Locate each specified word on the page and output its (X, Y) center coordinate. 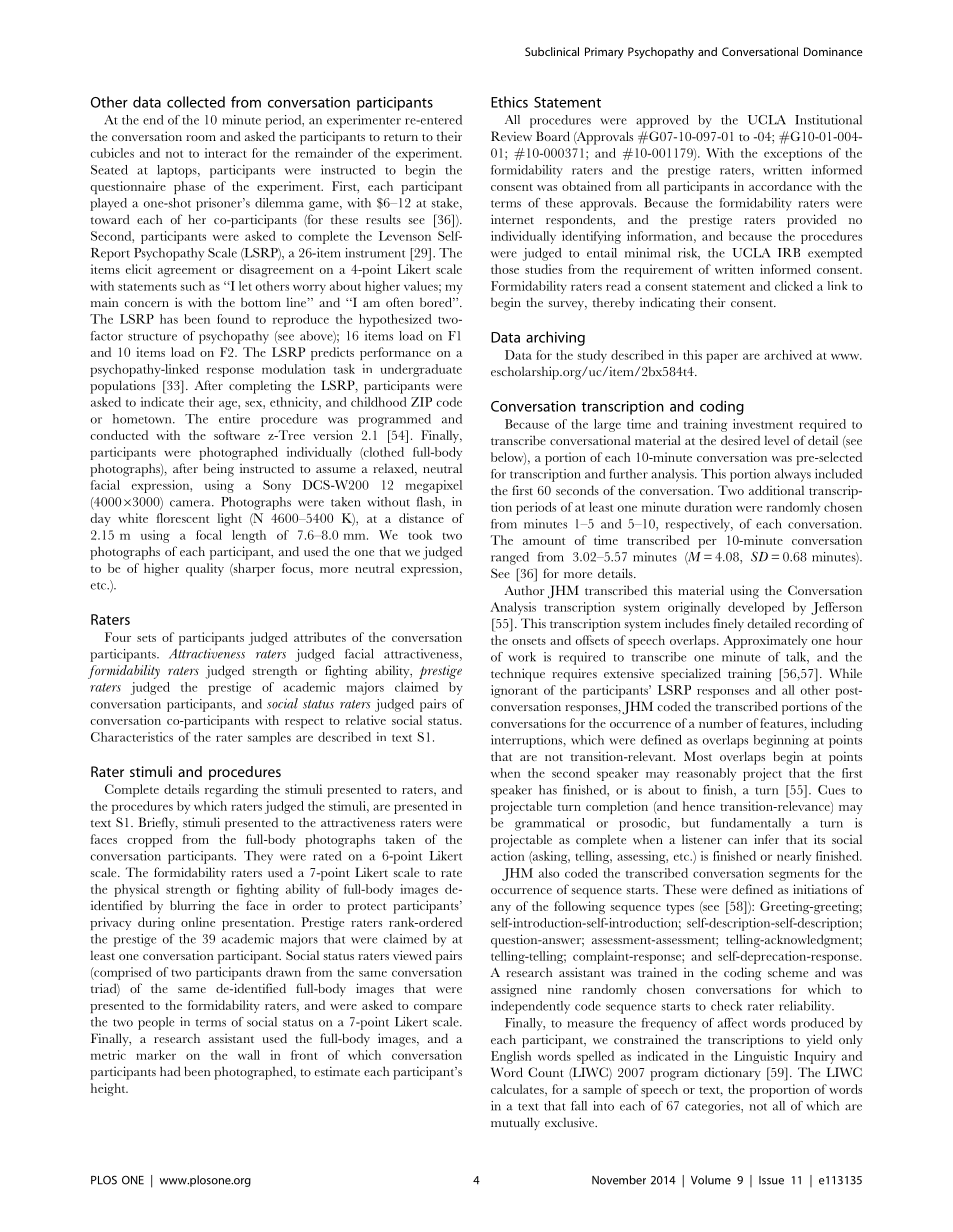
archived (788, 355)
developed (756, 608)
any (501, 909)
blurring (192, 907)
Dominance (833, 51)
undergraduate (421, 370)
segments (794, 875)
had (170, 1071)
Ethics (509, 102)
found (233, 319)
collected (196, 102)
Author (524, 590)
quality (205, 569)
